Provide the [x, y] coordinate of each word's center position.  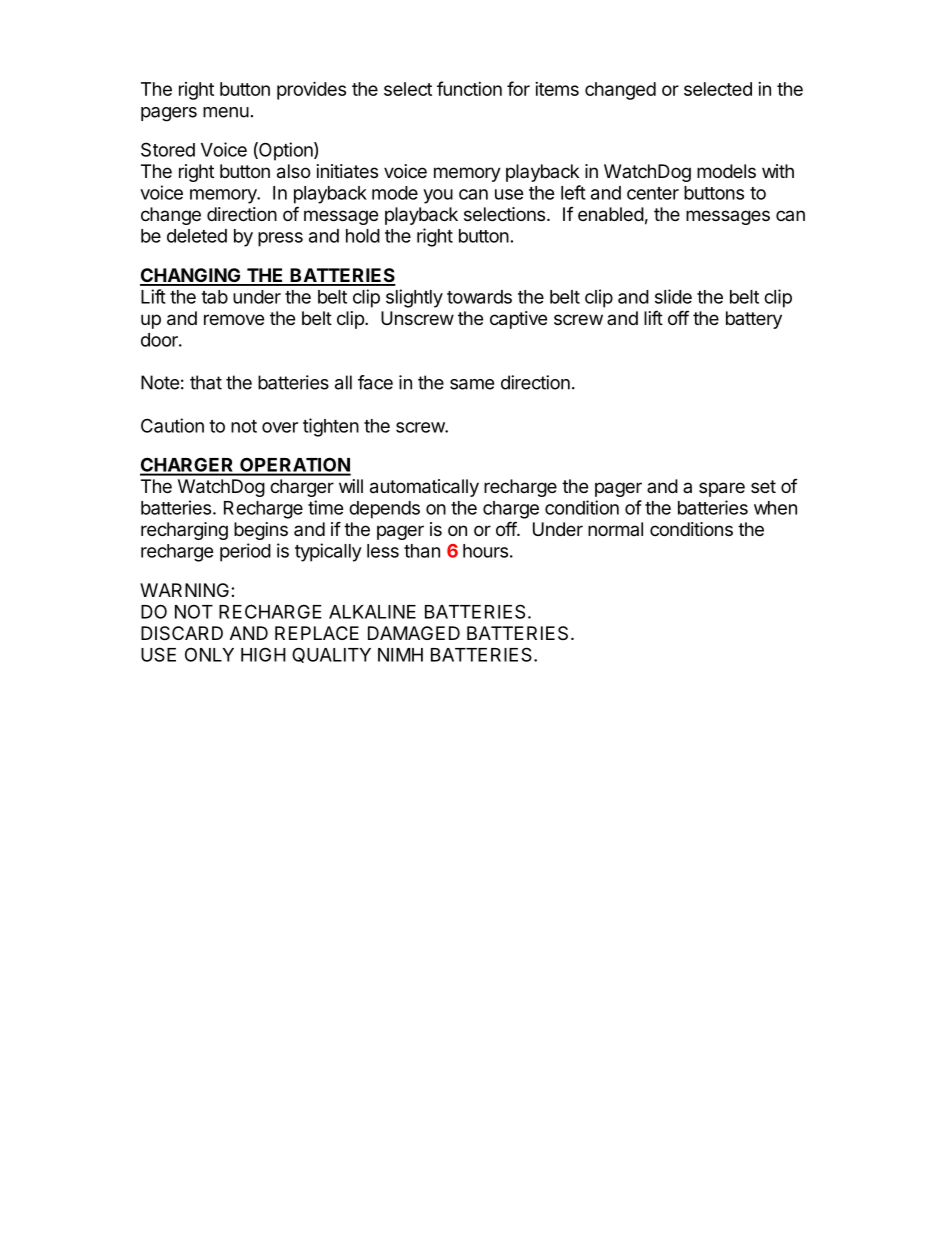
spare [722, 489]
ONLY [209, 654]
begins [261, 531]
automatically [424, 488]
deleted [197, 236]
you [438, 196]
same [472, 384]
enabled [611, 214]
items [557, 89]
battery [754, 320]
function [469, 88]
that [206, 382]
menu [226, 112]
